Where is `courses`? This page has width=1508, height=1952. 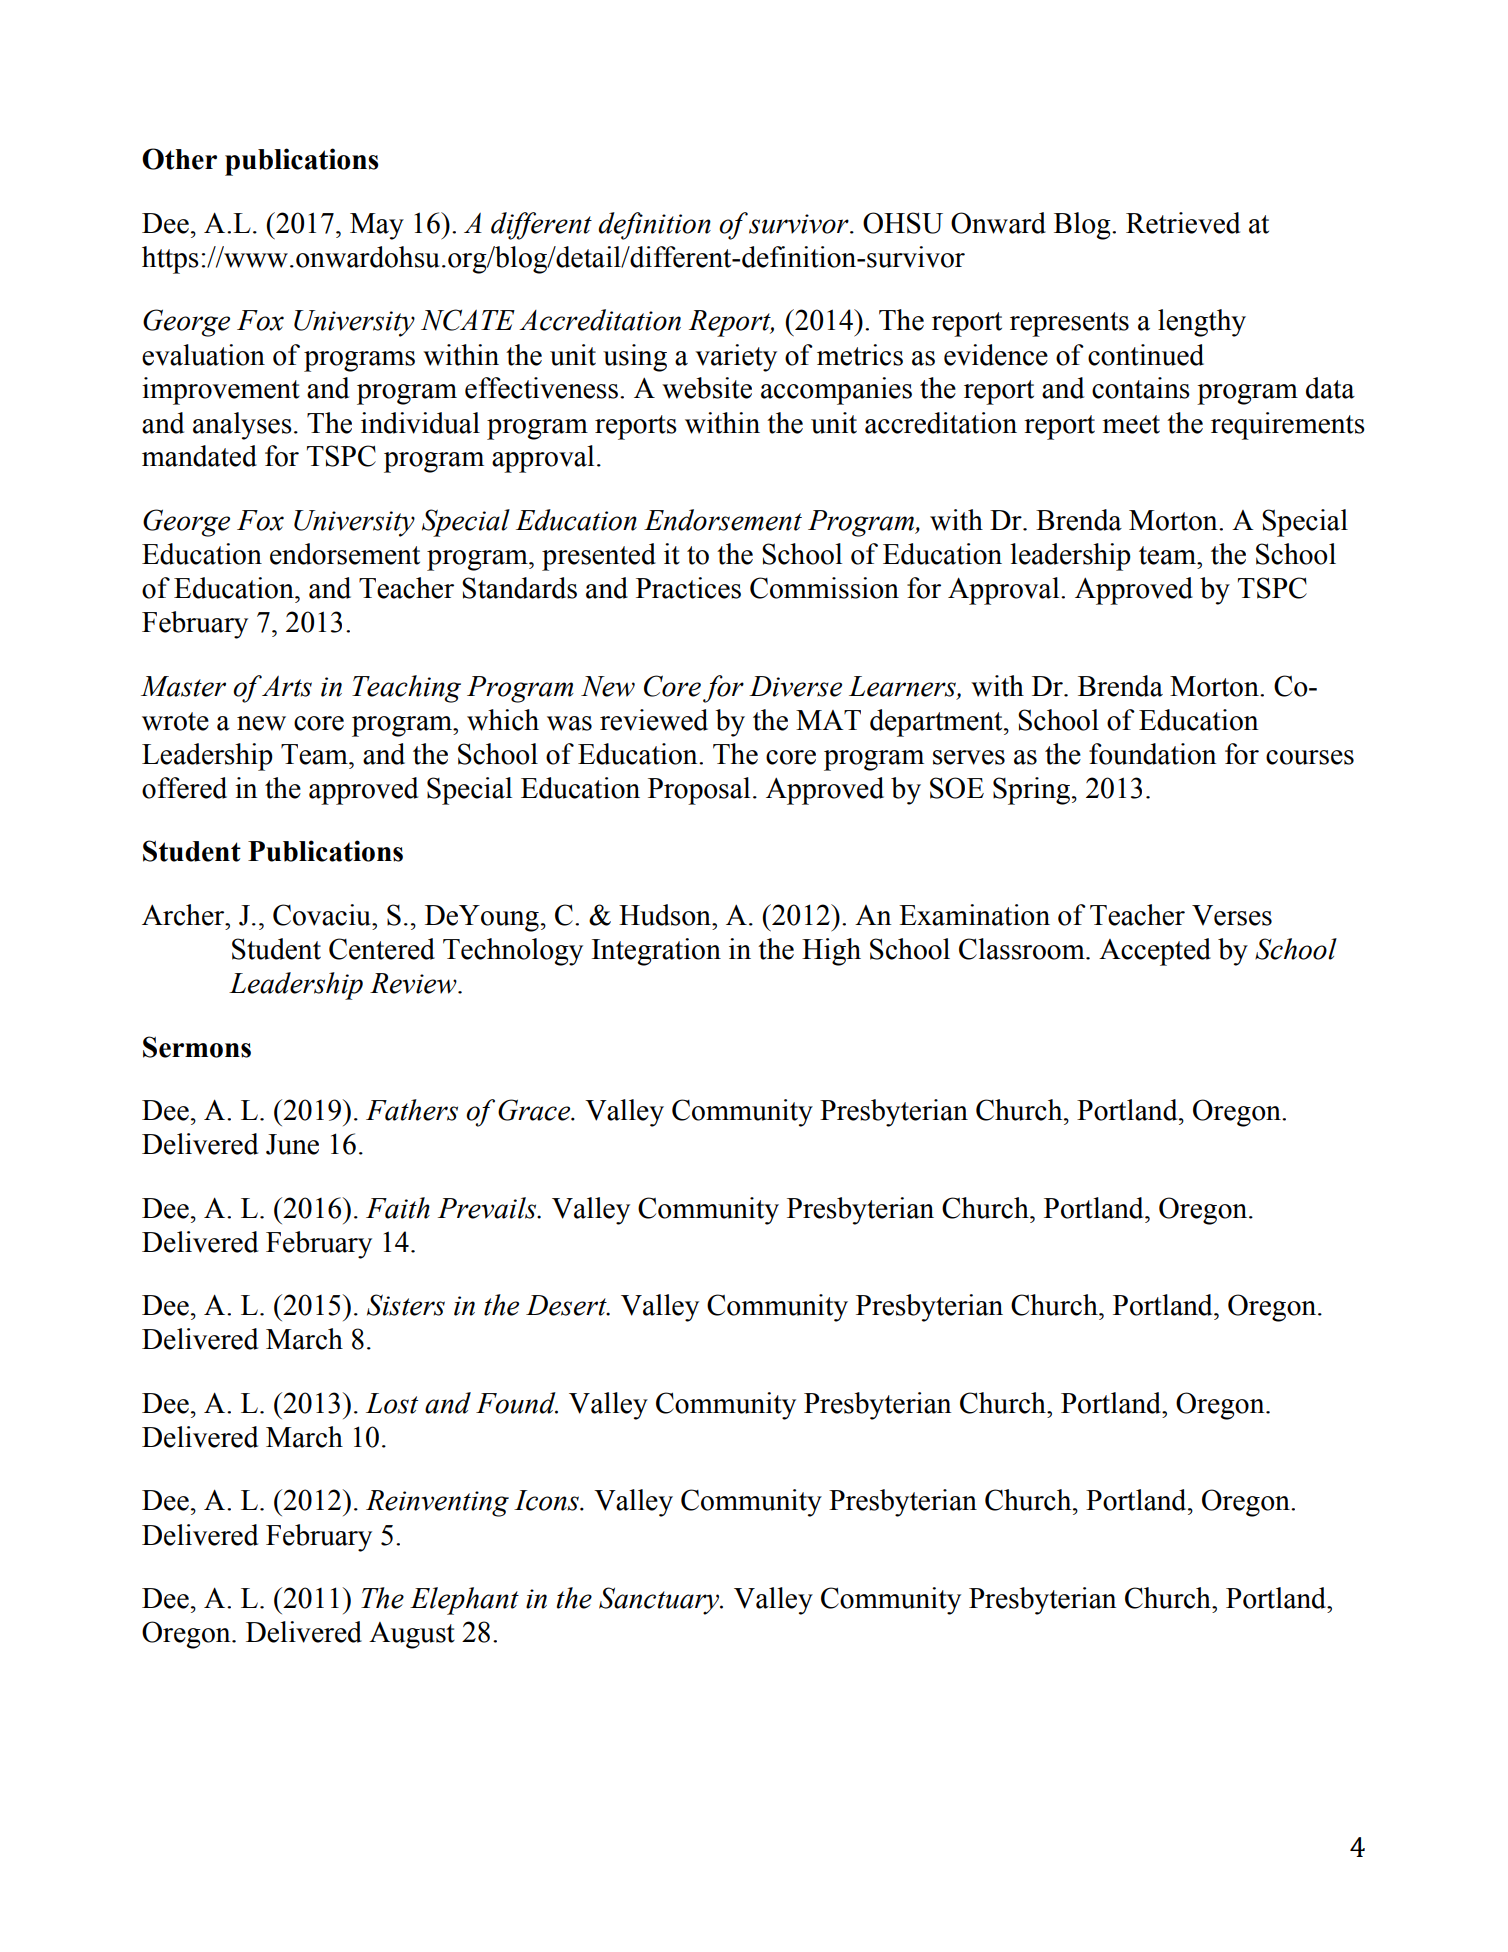
courses is located at coordinates (1310, 757).
